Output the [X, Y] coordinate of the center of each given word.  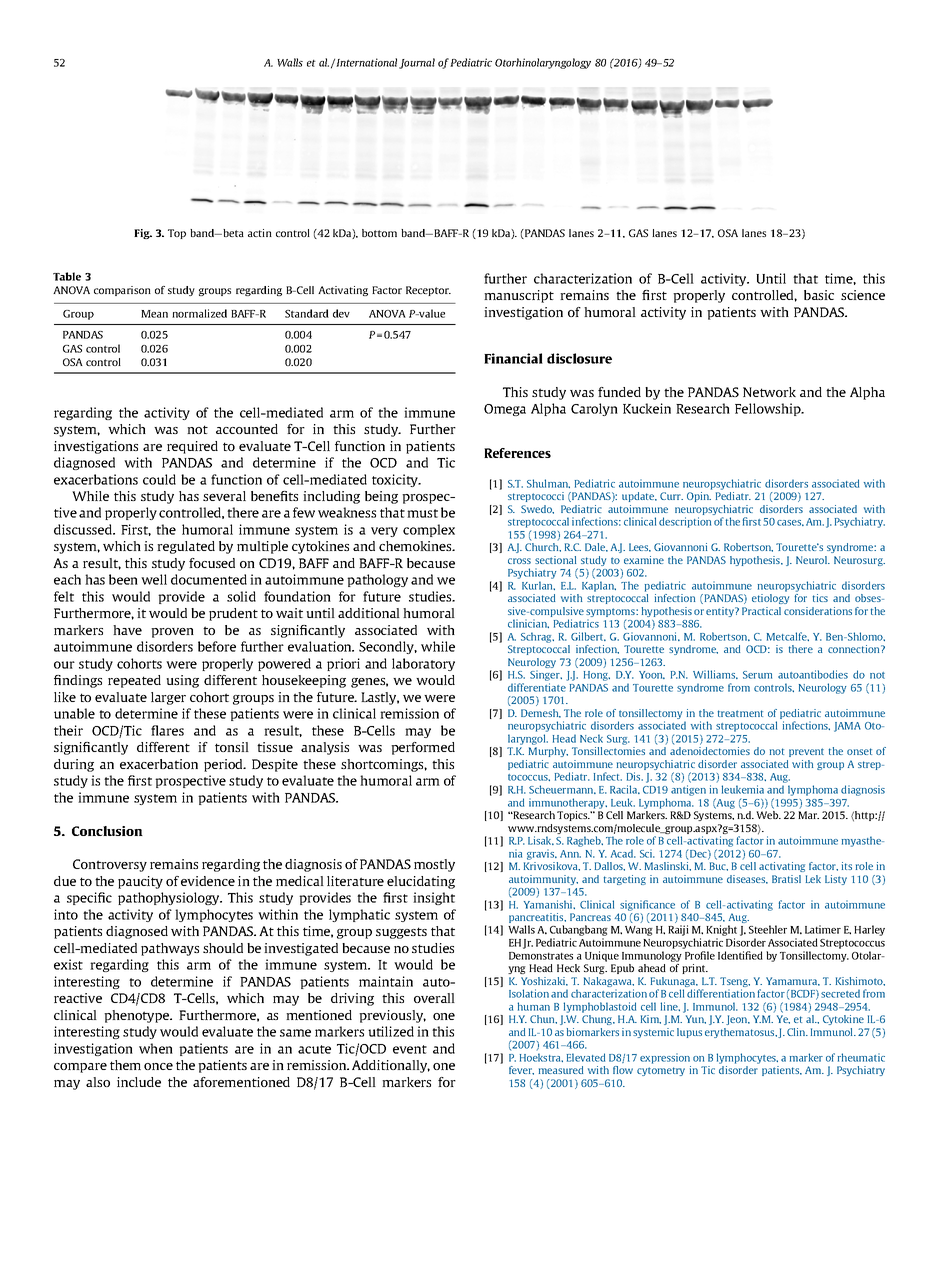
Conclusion [107, 831]
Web [768, 815]
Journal [417, 63]
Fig [143, 234]
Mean [154, 314]
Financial [513, 358]
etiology [770, 599]
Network [769, 392]
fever [521, 1070]
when [156, 1048]
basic [819, 295]
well [154, 579]
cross [519, 561]
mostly [434, 865]
